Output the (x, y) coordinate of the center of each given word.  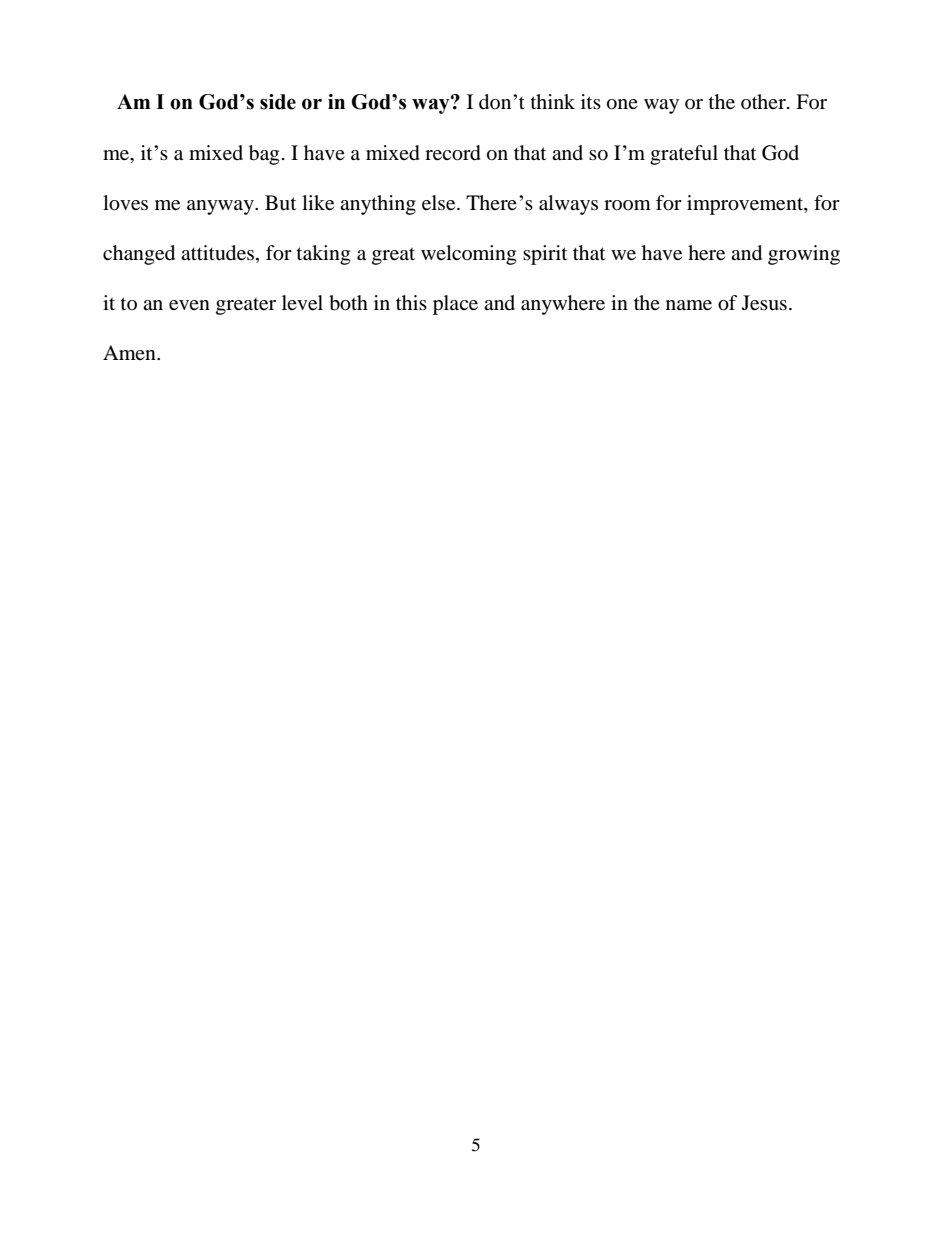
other (764, 101)
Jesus (764, 303)
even (189, 305)
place (455, 305)
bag (264, 155)
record (453, 153)
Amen (130, 352)
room (627, 205)
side (278, 102)
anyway (221, 207)
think (553, 101)
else (440, 203)
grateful (684, 155)
